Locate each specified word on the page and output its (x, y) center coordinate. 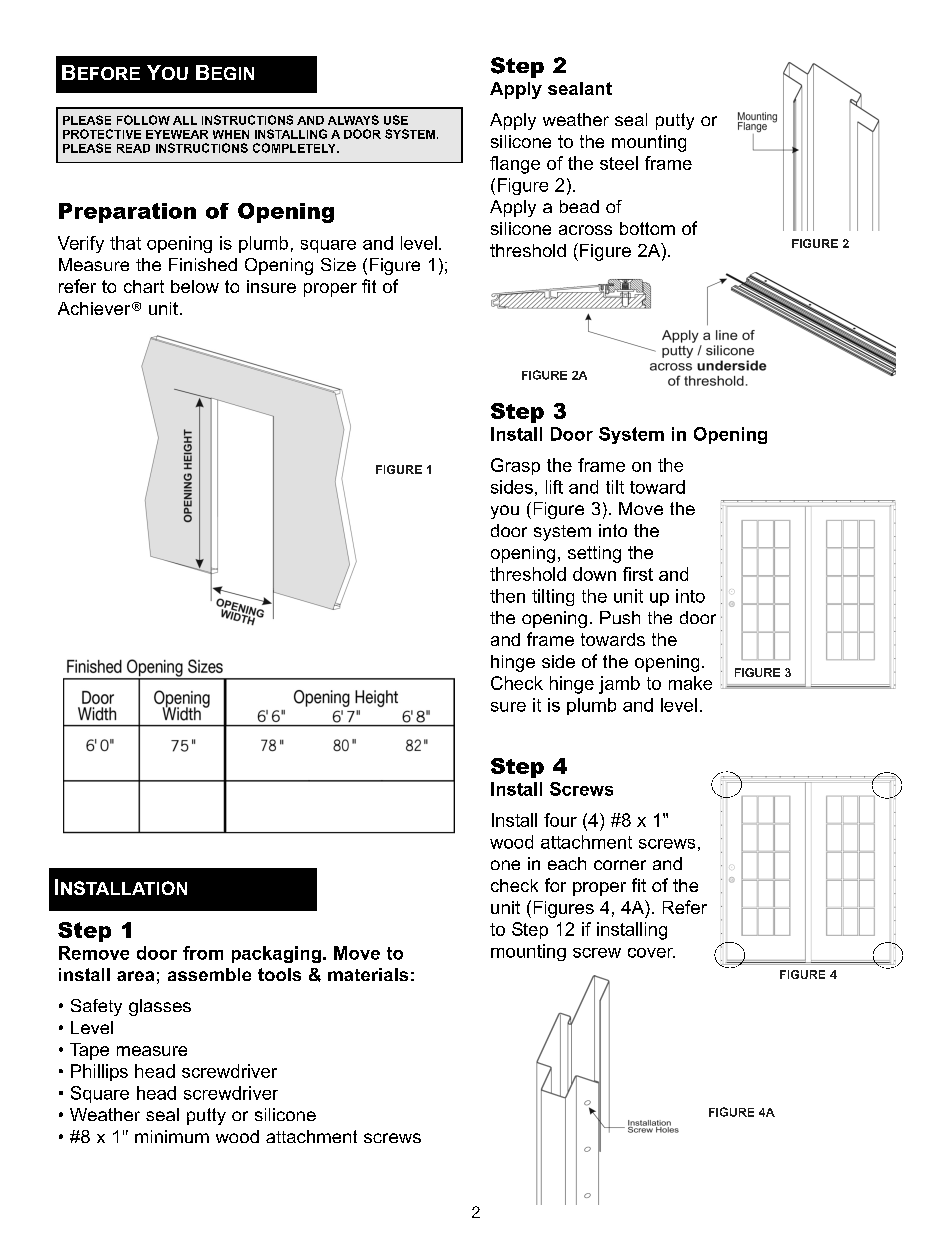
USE (396, 120)
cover (651, 953)
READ (133, 148)
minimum (172, 1136)
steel (619, 163)
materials (368, 974)
